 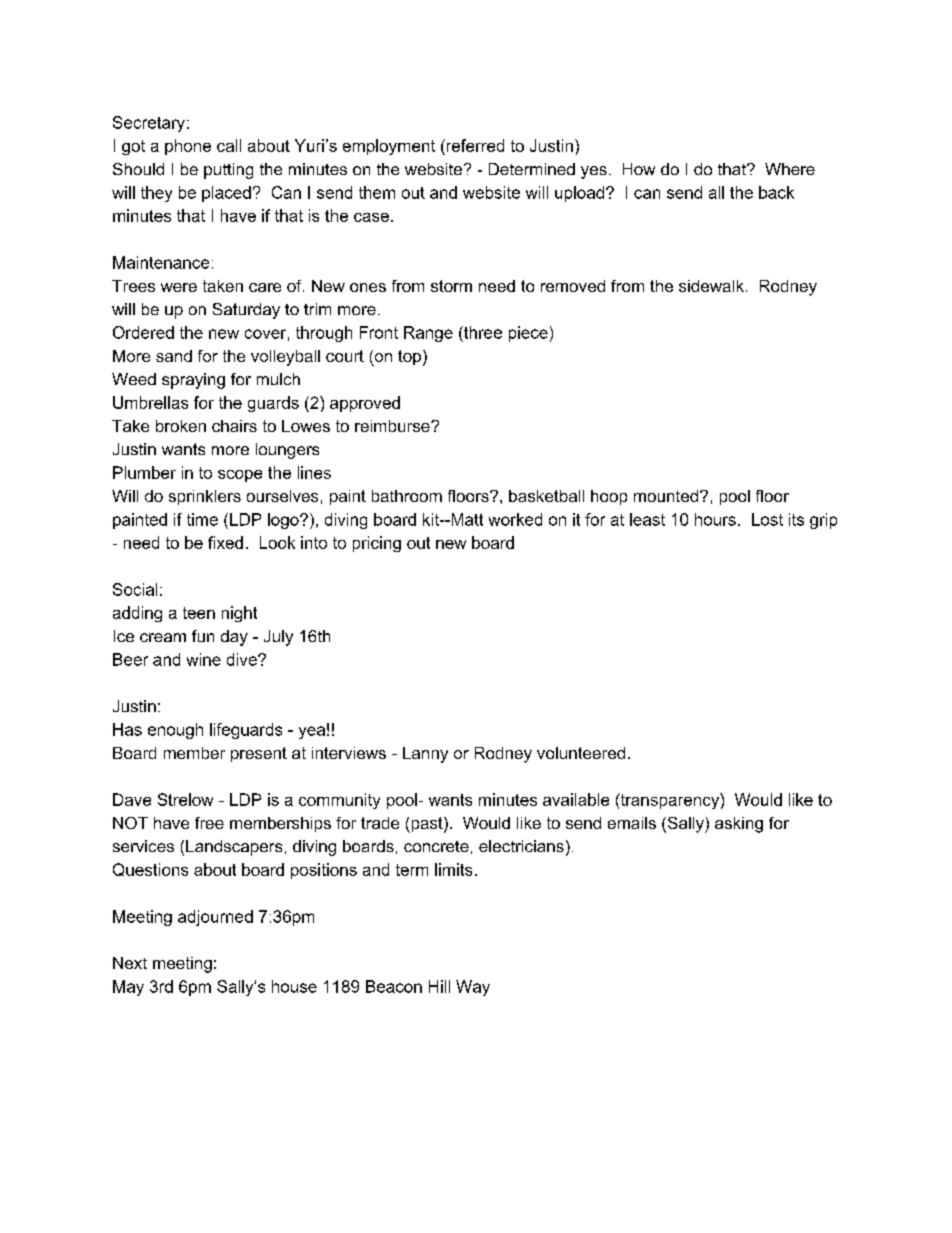 What do you see at coordinates (482, 332) in the screenshot?
I see `three` at bounding box center [482, 332].
